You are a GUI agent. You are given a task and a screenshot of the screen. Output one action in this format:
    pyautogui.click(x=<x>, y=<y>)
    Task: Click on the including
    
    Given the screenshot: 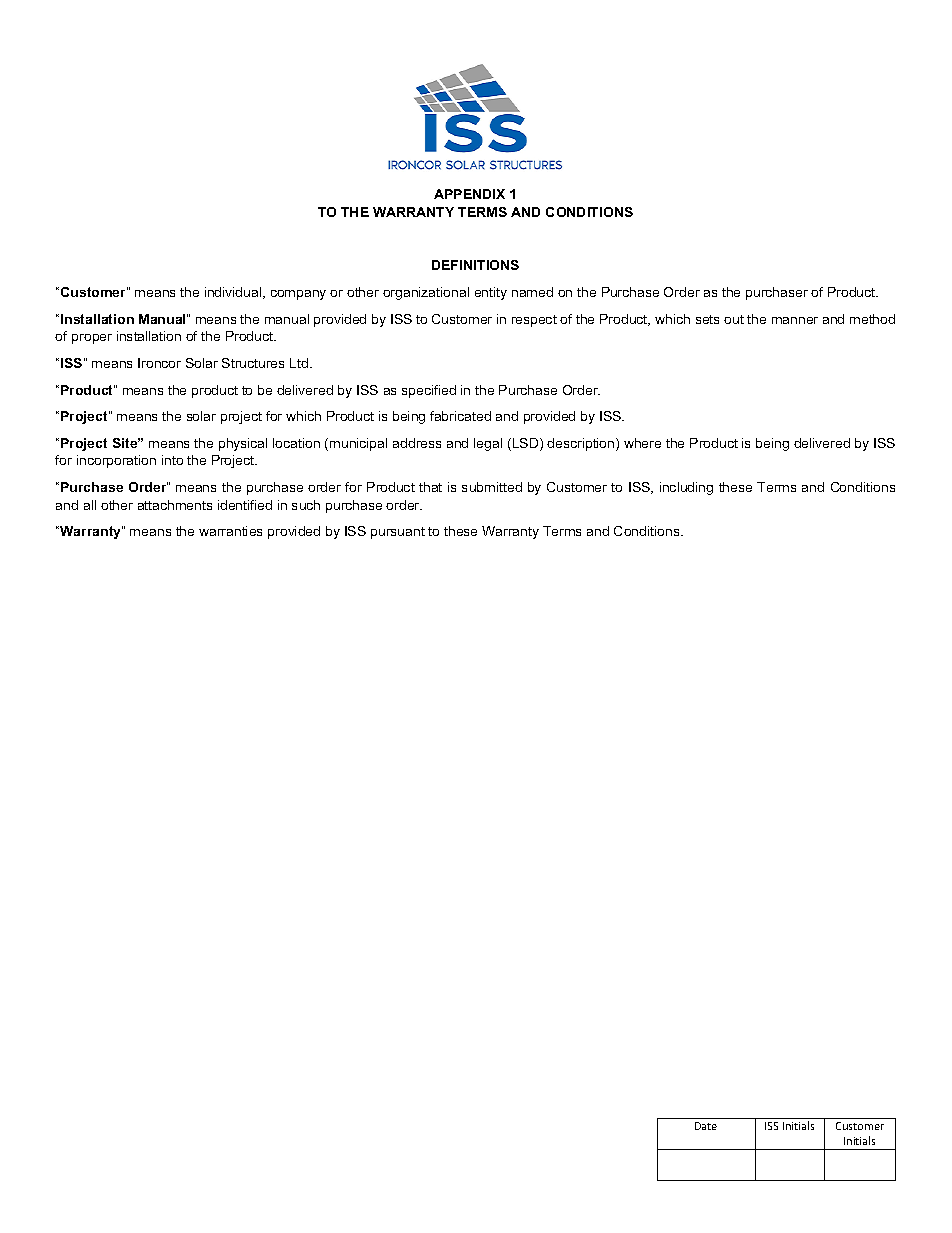 What is the action you would take?
    pyautogui.click(x=686, y=488)
